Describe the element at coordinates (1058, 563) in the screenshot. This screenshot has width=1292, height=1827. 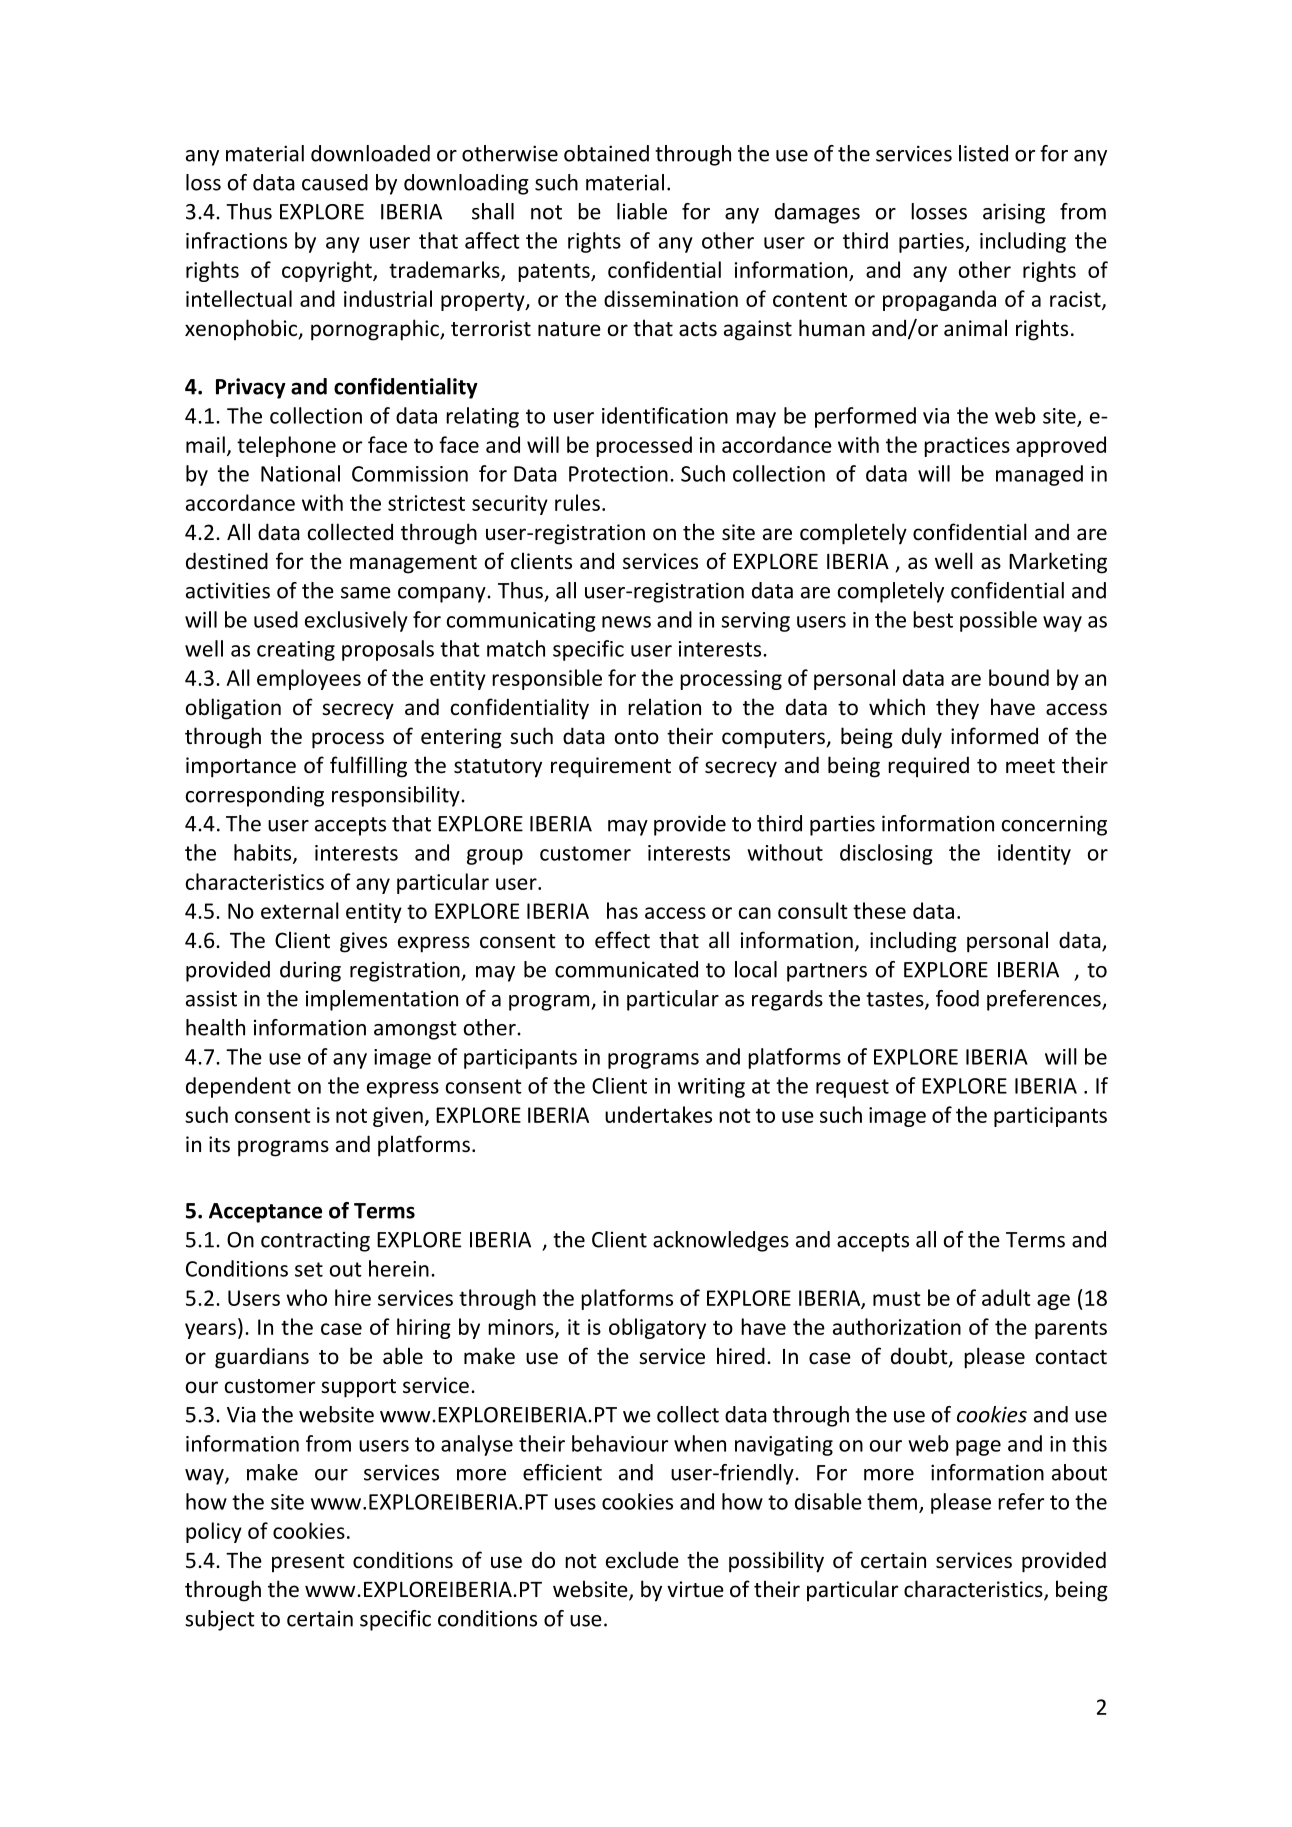
I see `Marketing` at that location.
